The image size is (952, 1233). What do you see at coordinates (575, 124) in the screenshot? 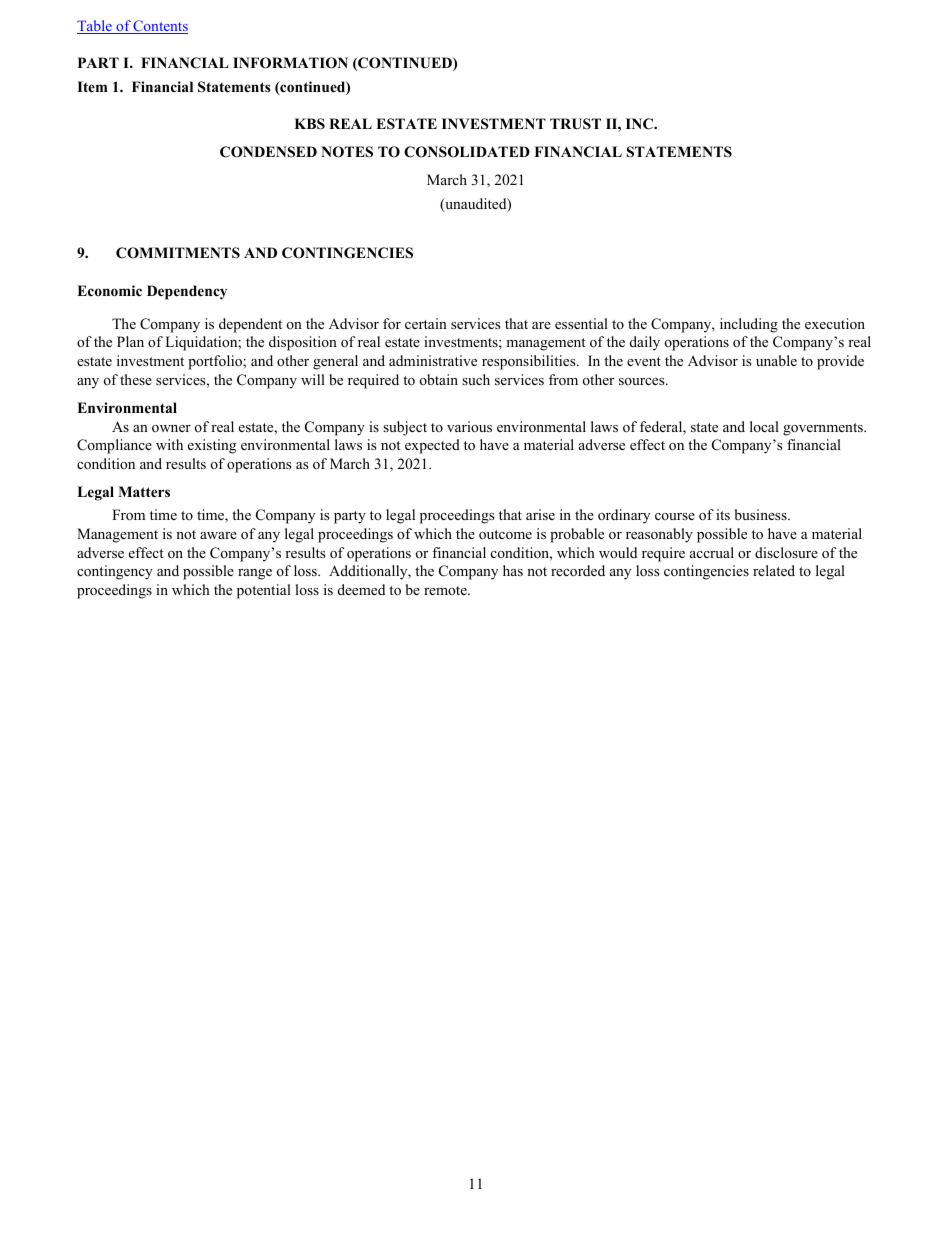
I see `TRUST` at bounding box center [575, 124].
